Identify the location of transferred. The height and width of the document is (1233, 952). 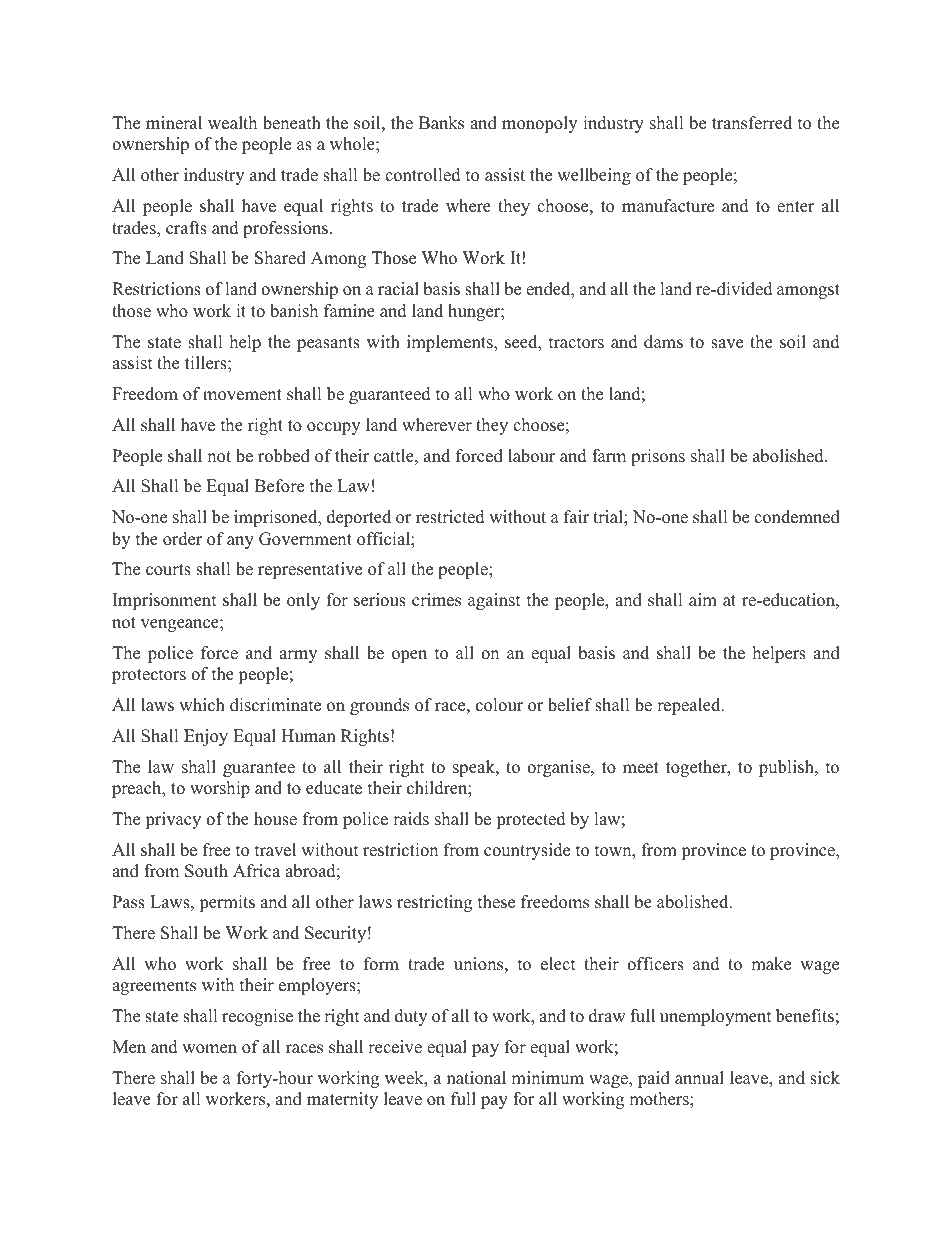
(752, 123).
